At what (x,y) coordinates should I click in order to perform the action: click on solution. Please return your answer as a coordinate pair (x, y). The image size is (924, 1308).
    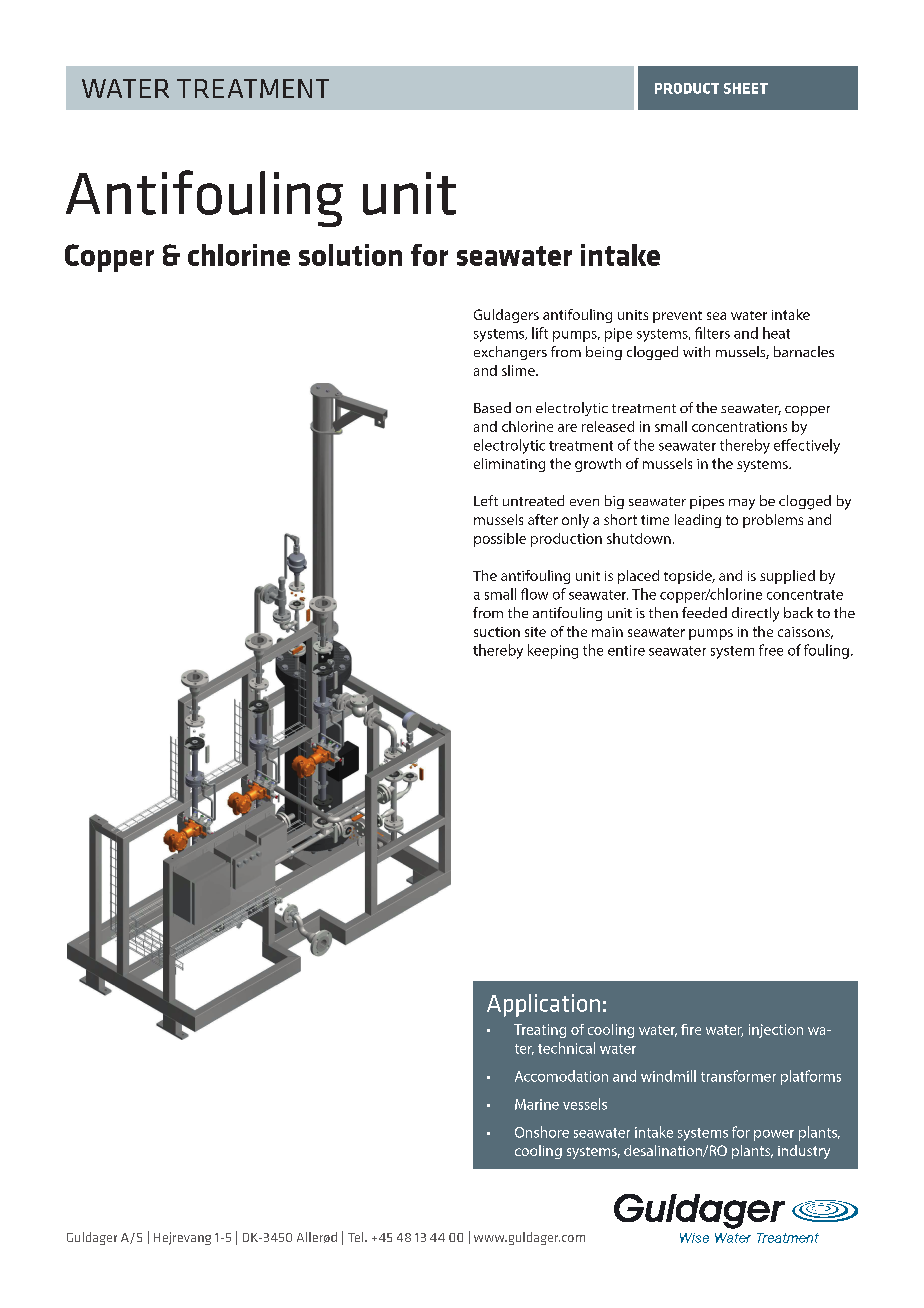
    Looking at the image, I should click on (350, 255).
